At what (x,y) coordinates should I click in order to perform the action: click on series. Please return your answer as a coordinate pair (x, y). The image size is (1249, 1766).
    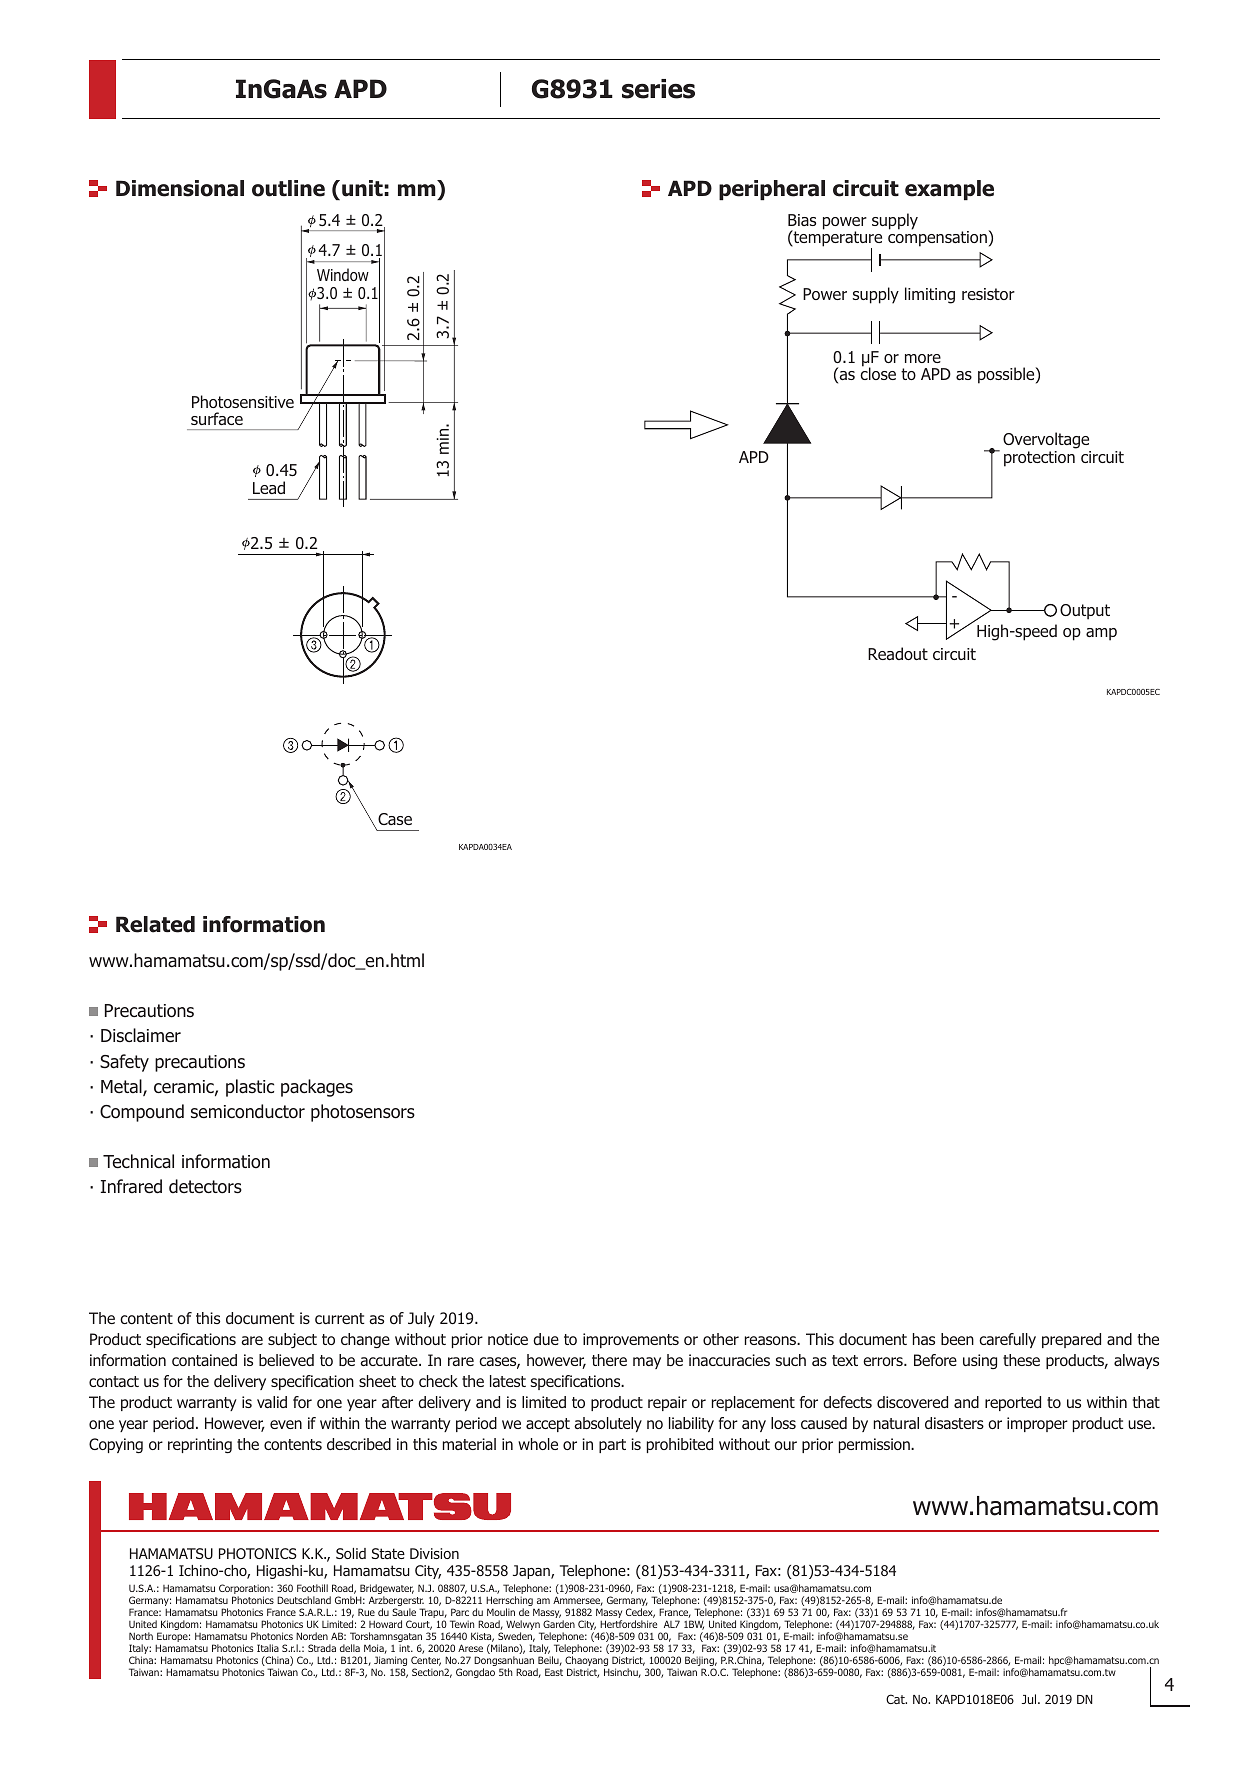
    Looking at the image, I should click on (658, 89).
